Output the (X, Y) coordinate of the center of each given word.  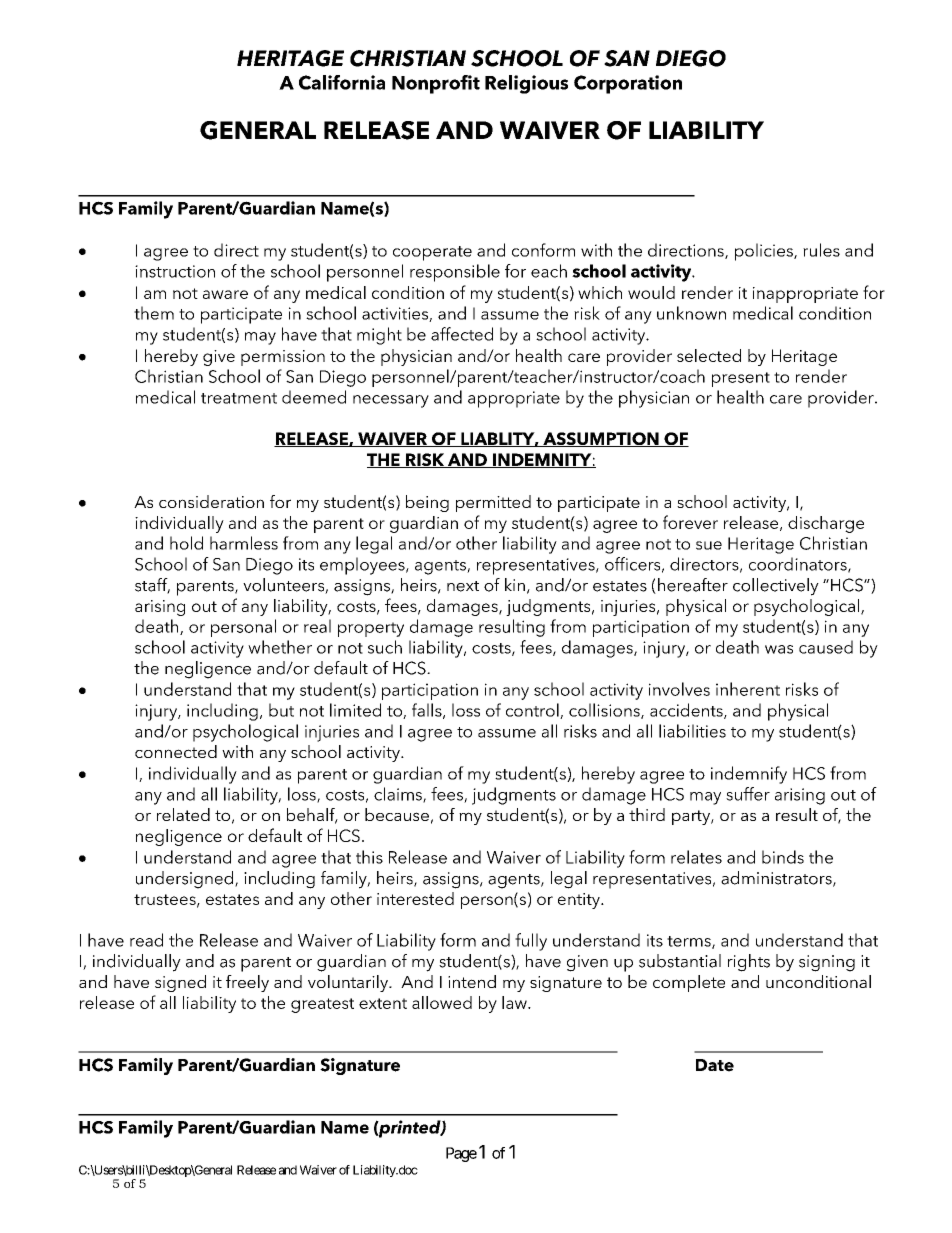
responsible (455, 273)
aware (225, 294)
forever (690, 522)
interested (415, 898)
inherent (748, 689)
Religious (526, 84)
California (342, 82)
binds (783, 857)
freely (247, 983)
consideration (211, 501)
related (183, 814)
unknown (691, 313)
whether (280, 647)
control (533, 711)
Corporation (628, 84)
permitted (493, 503)
